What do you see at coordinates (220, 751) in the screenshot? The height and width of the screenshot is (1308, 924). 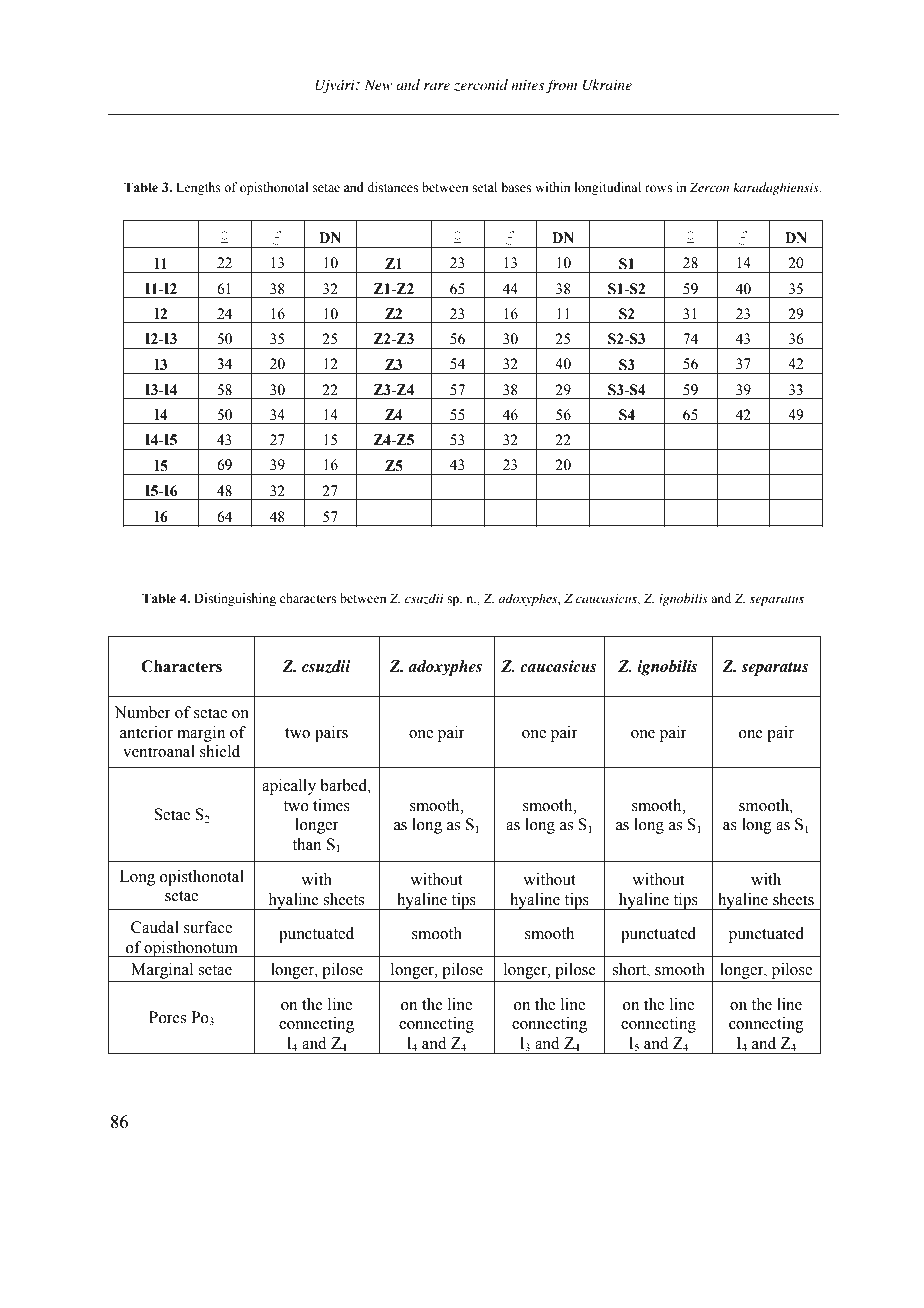 I see `shield` at bounding box center [220, 751].
